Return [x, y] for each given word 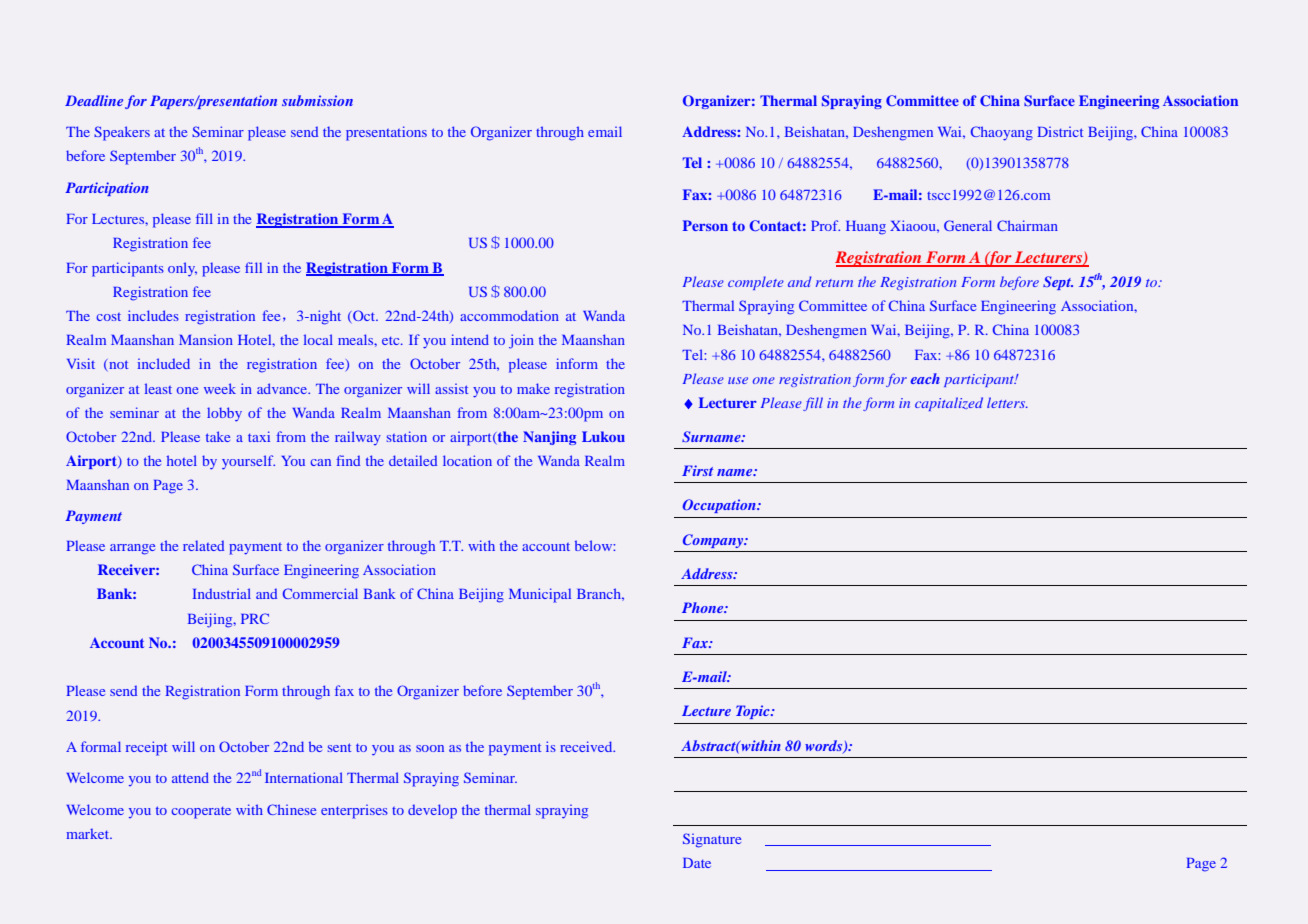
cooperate [201, 812]
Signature [712, 840]
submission [317, 100]
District [1060, 131]
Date [697, 863]
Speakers [122, 133]
